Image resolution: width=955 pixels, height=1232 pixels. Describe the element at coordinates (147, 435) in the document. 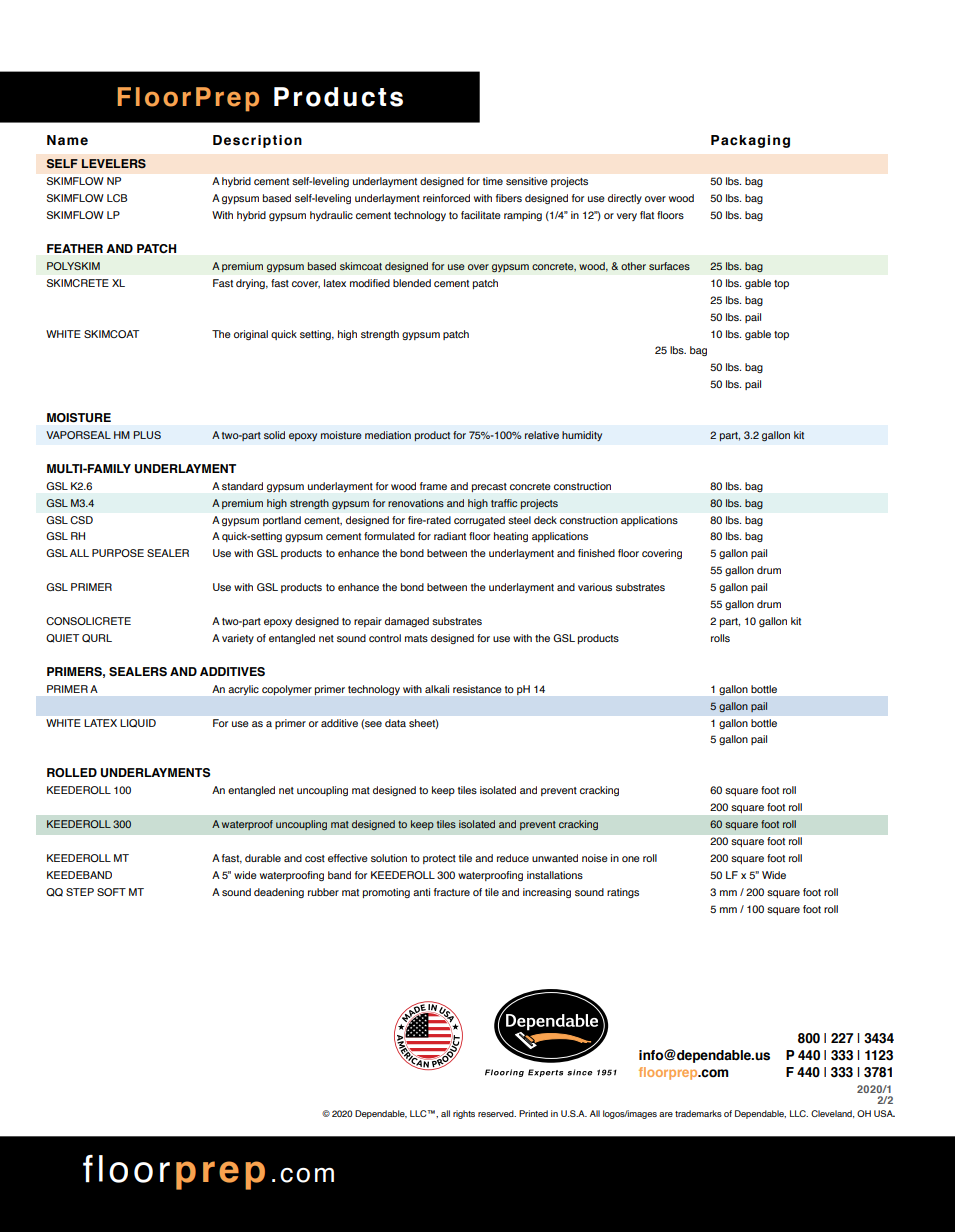

I see `PLUS` at that location.
